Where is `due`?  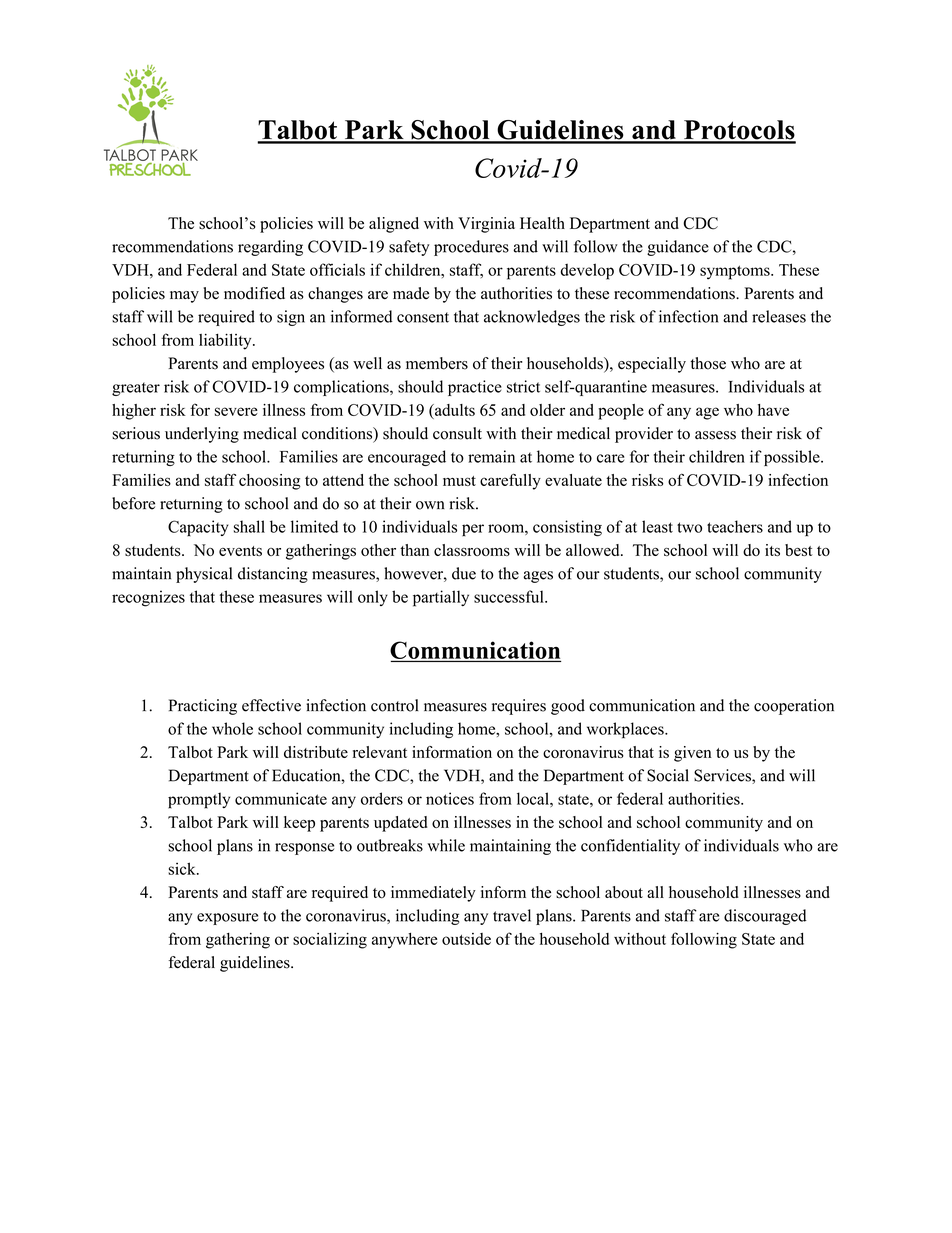
due is located at coordinates (464, 573).
